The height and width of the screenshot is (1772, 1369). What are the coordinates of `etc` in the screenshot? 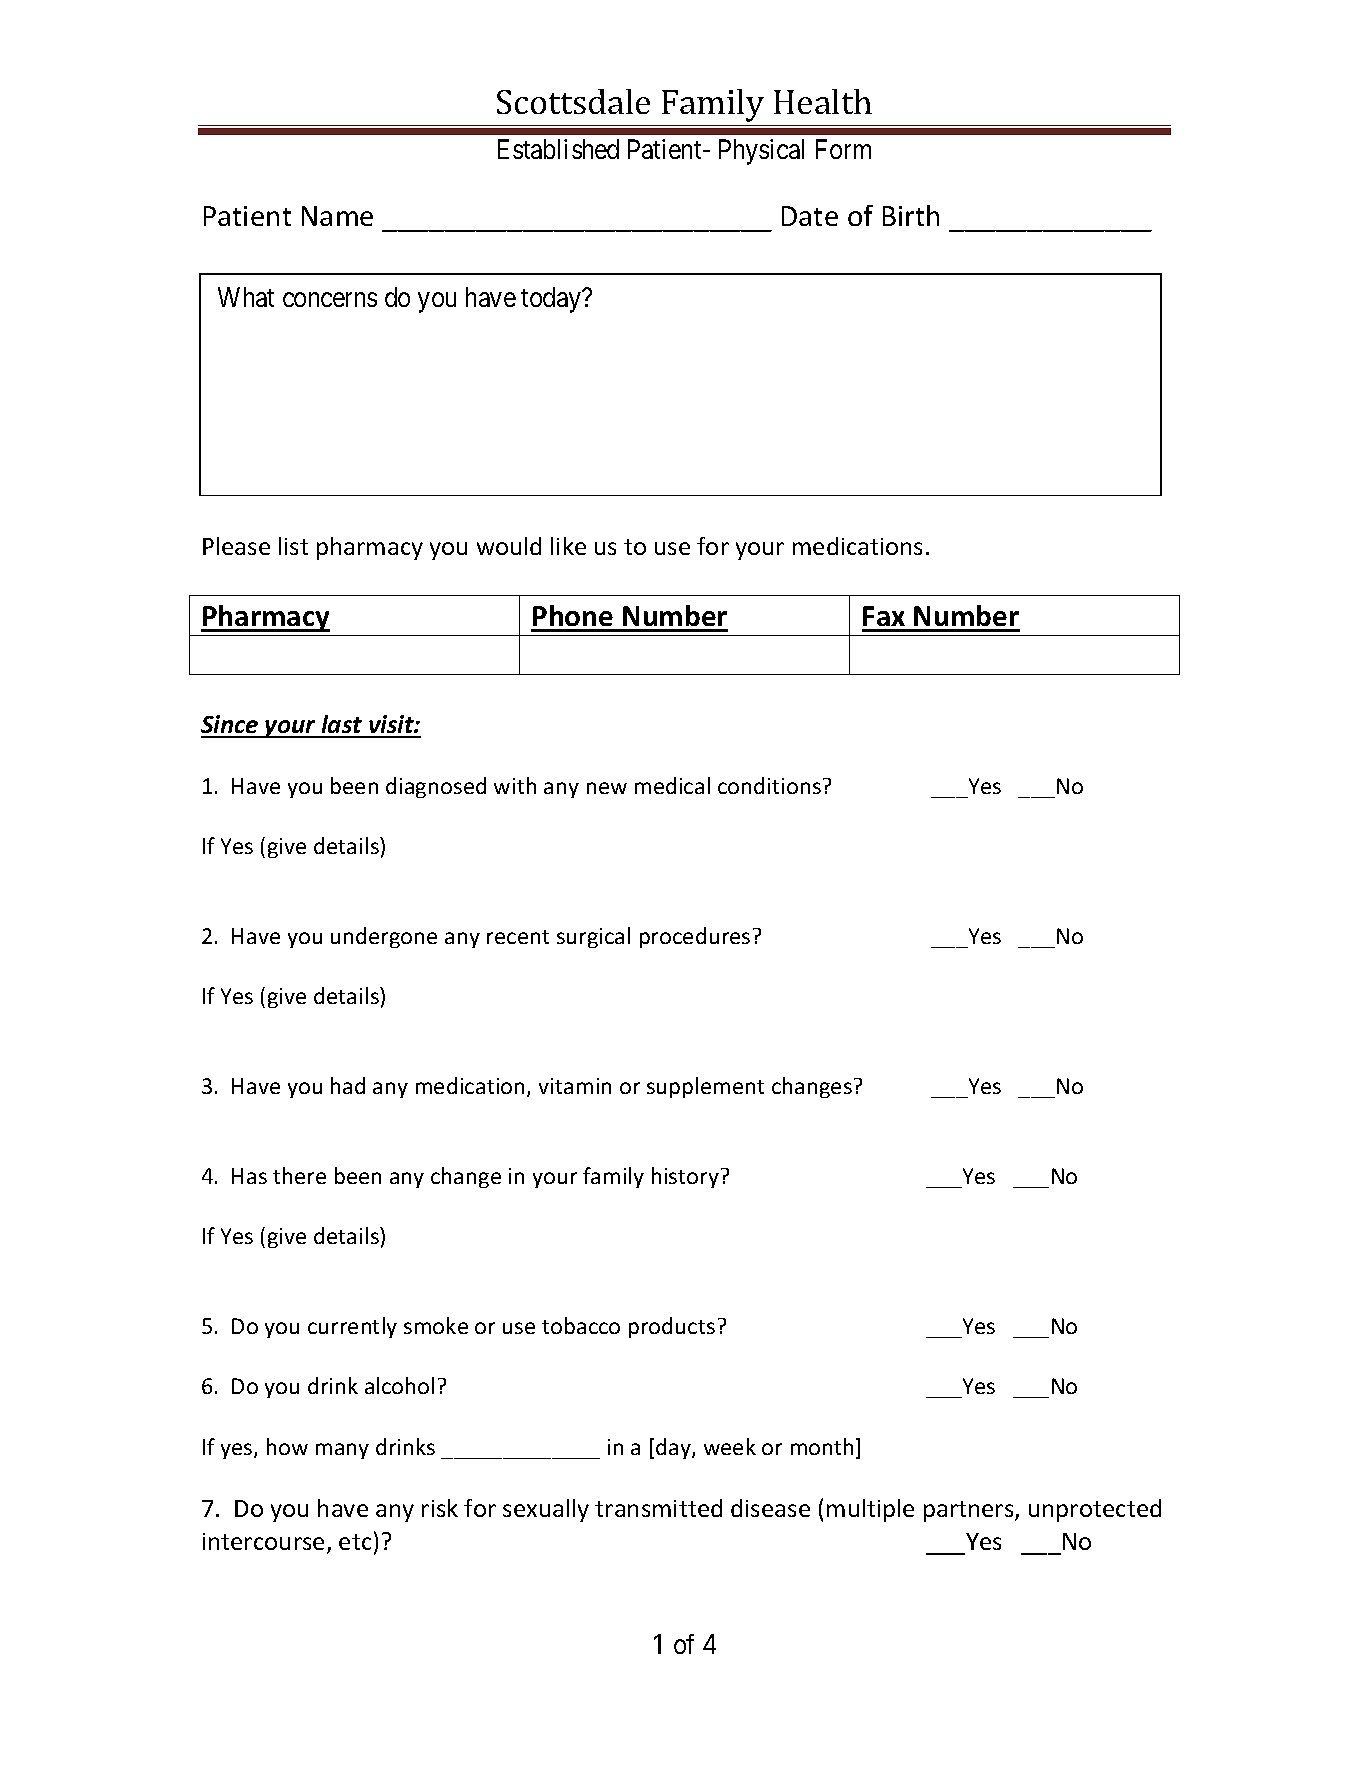 It's located at (355, 1542).
